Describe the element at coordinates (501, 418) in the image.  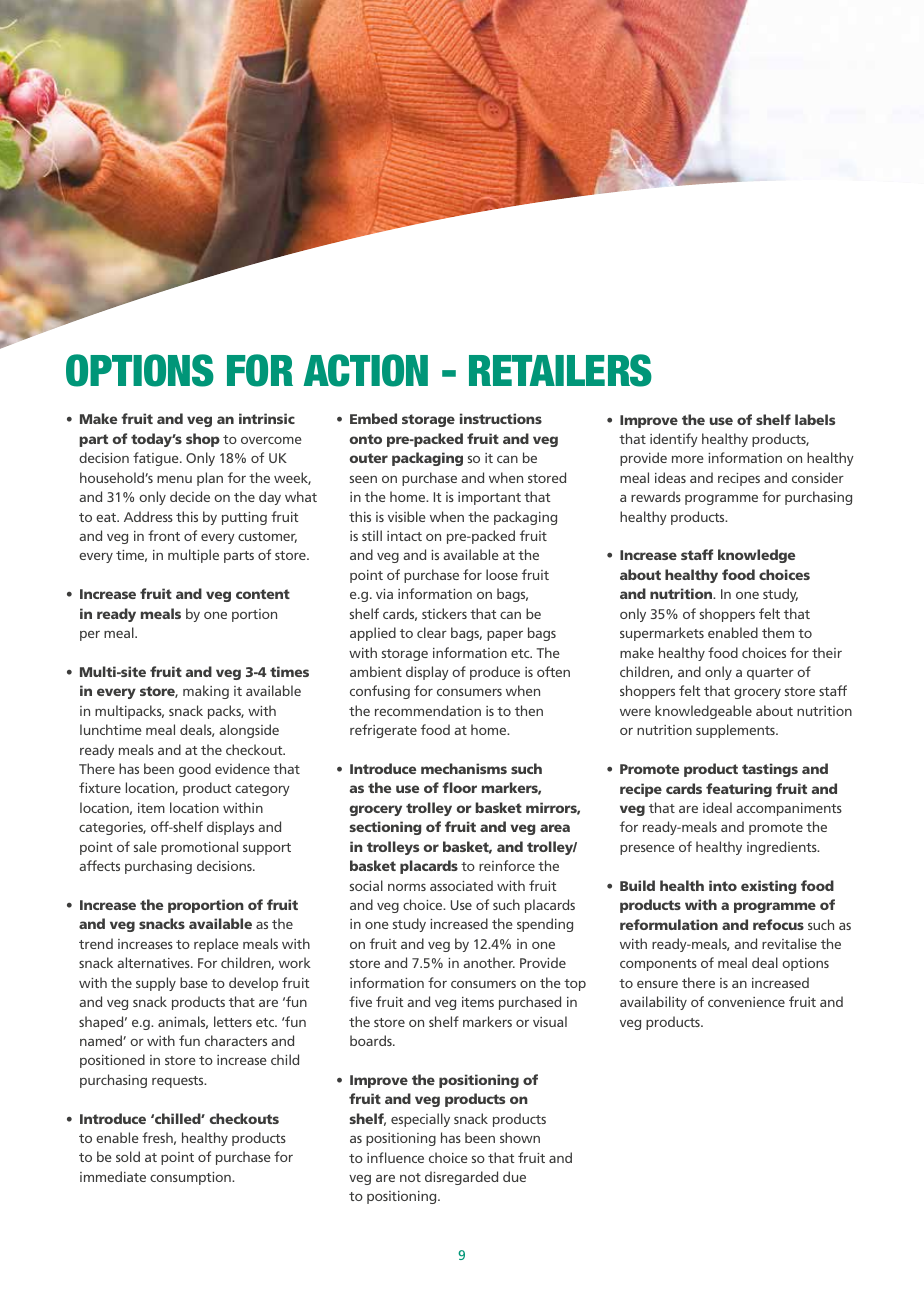
I see `instructions` at that location.
